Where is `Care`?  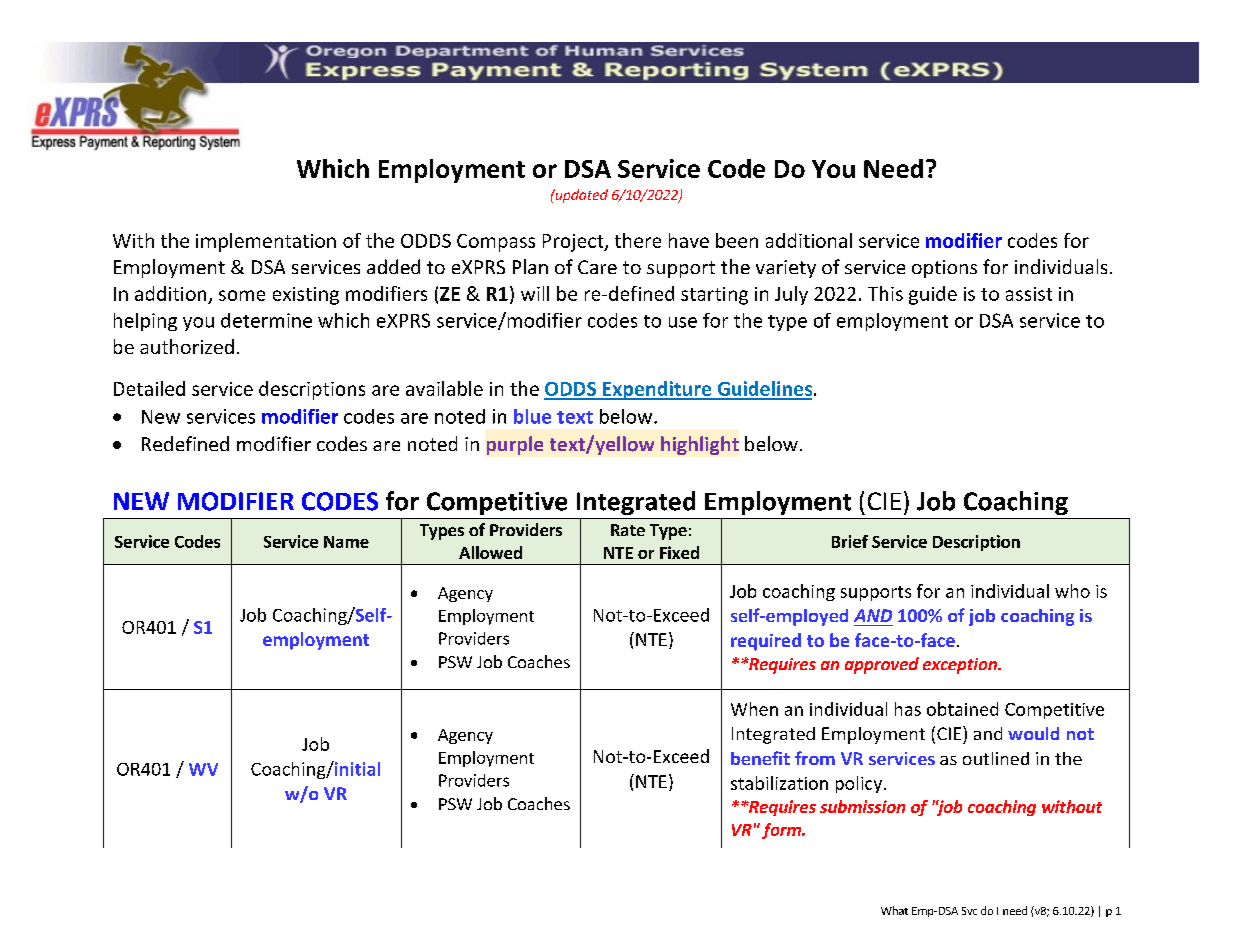 Care is located at coordinates (597, 267).
